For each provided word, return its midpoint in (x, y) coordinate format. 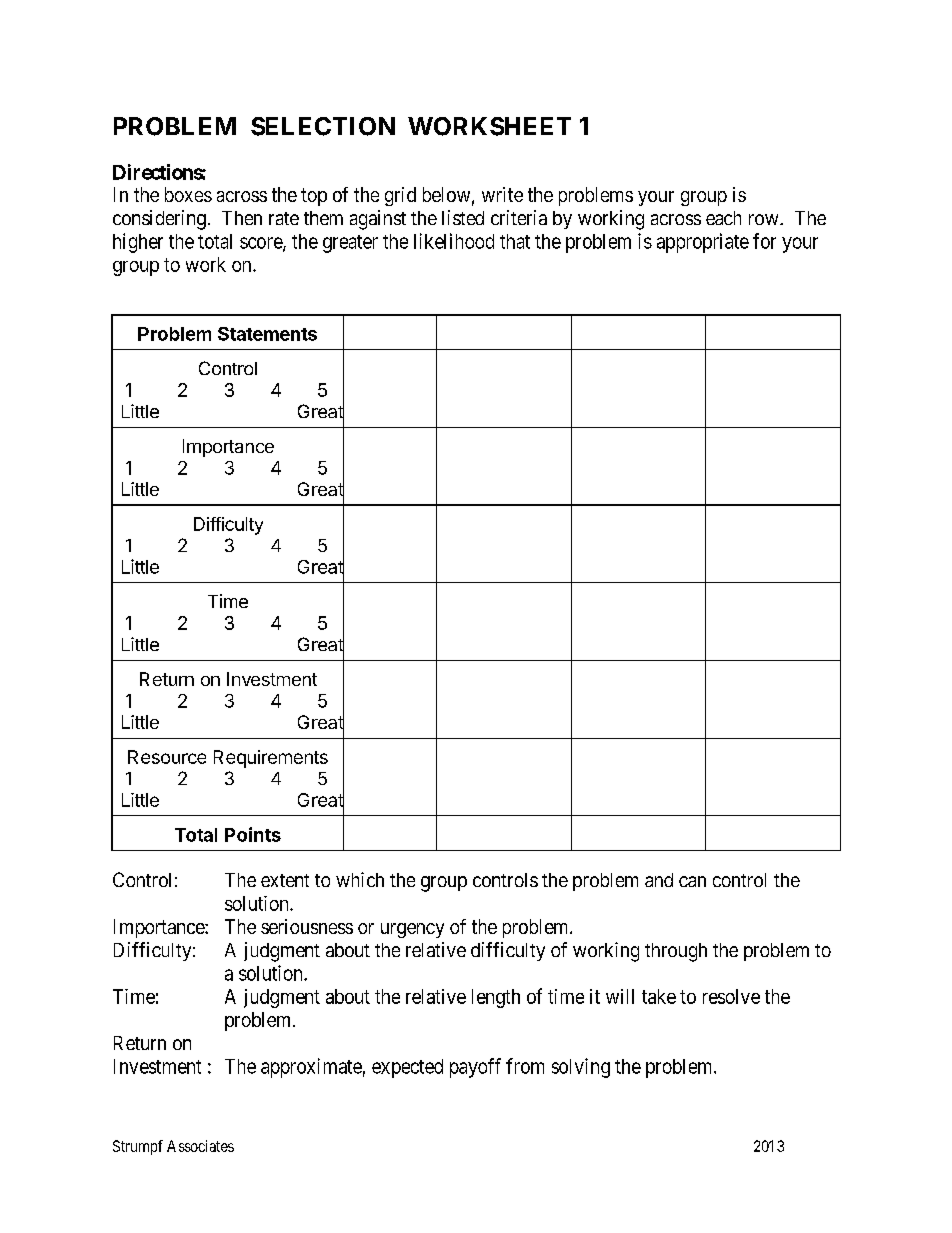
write (502, 194)
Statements (267, 334)
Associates (200, 1146)
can (692, 881)
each (723, 218)
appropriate (703, 243)
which (360, 879)
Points (253, 834)
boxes (188, 194)
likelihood (454, 241)
